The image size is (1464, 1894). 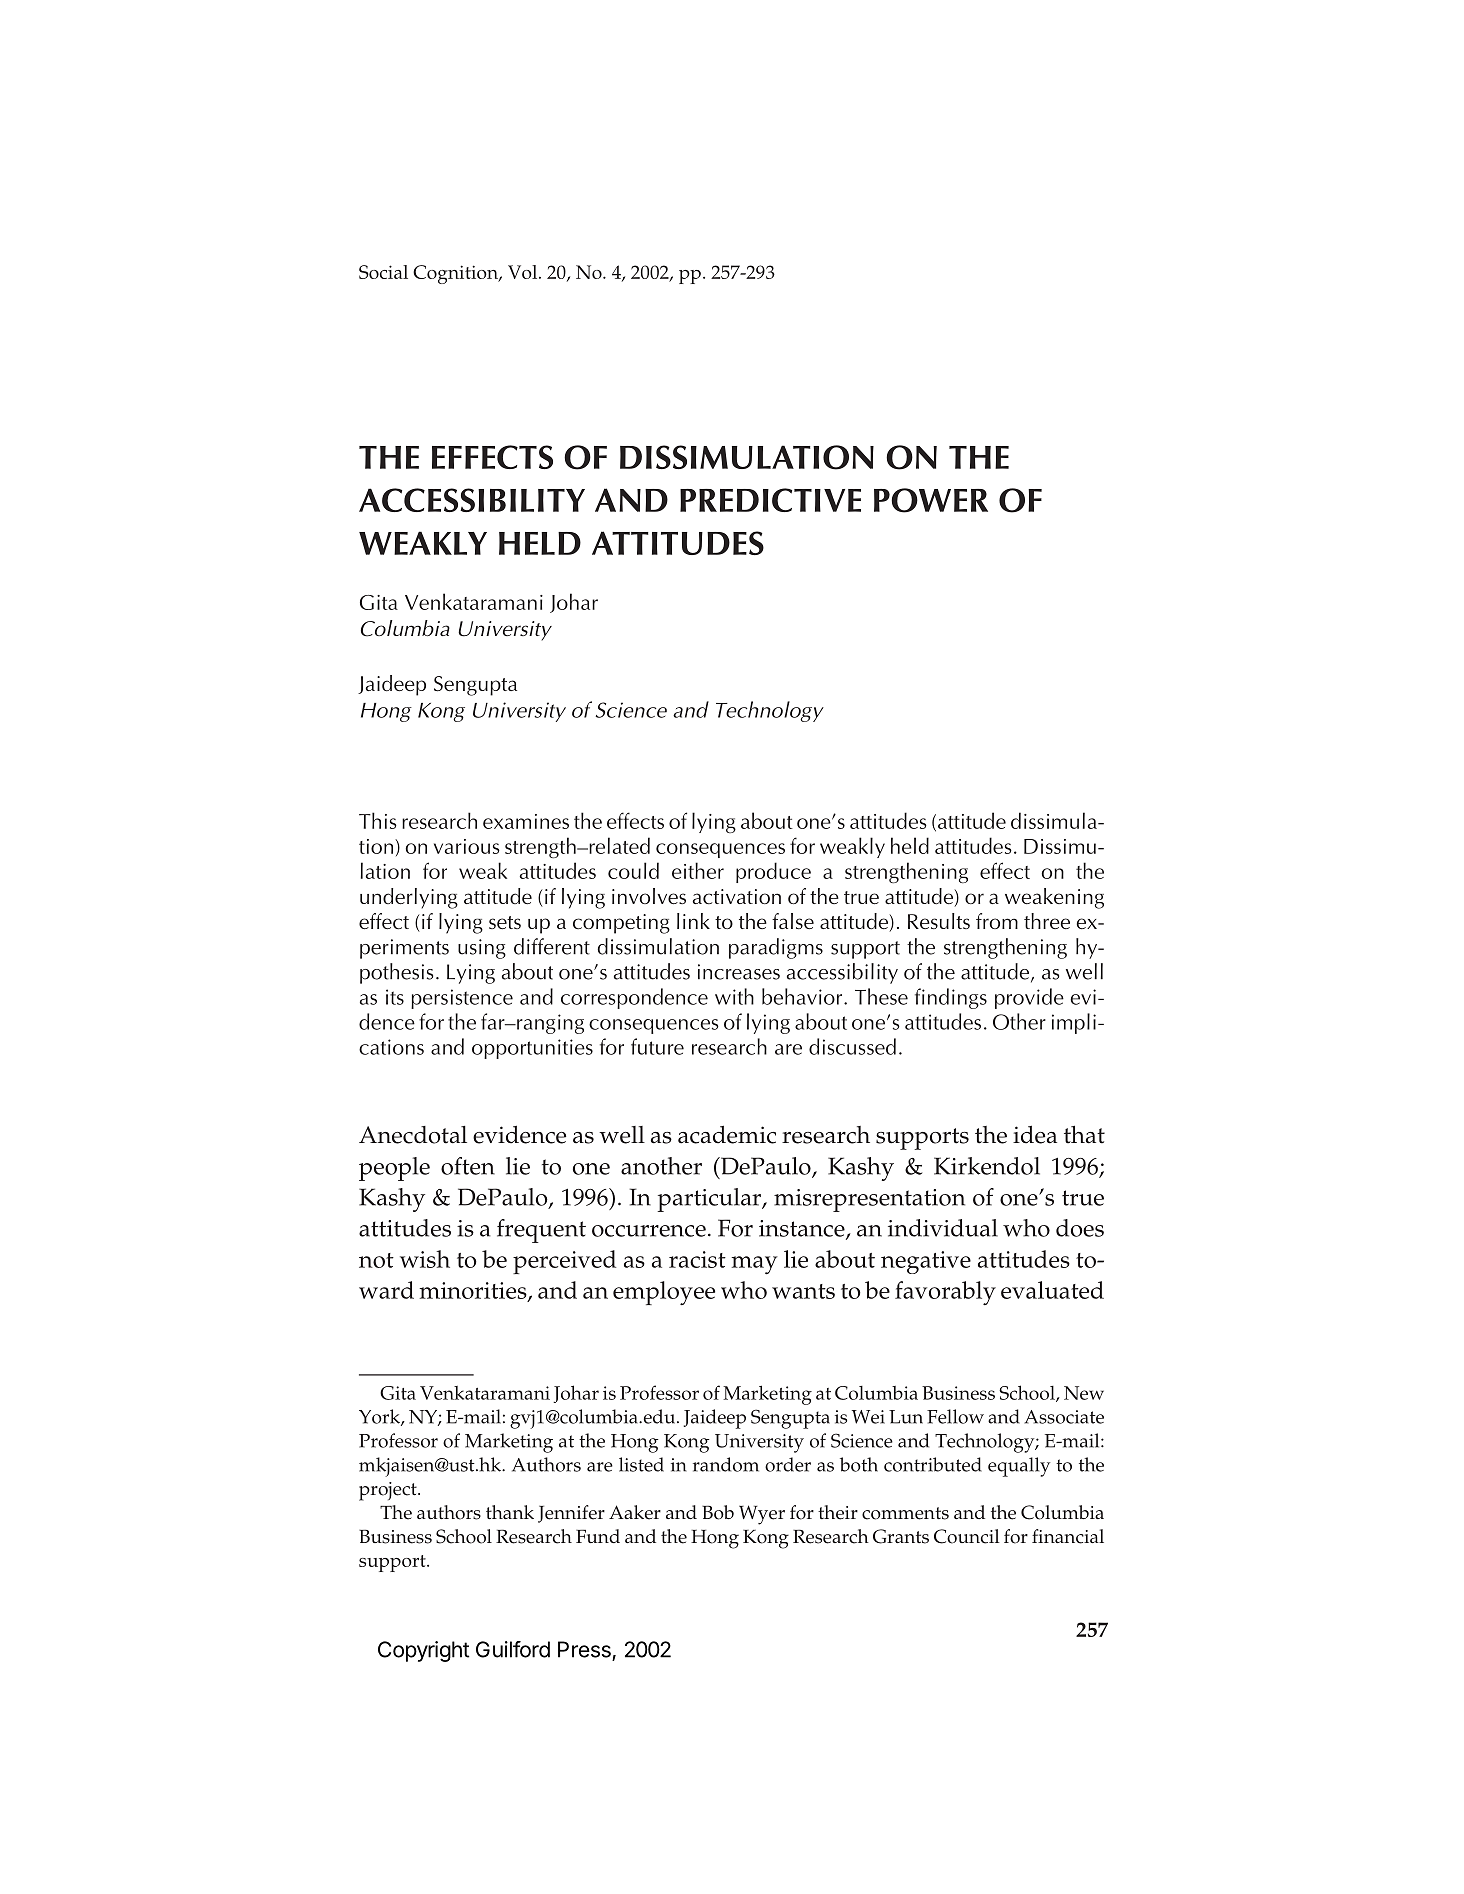 I want to click on either, so click(x=698, y=870).
